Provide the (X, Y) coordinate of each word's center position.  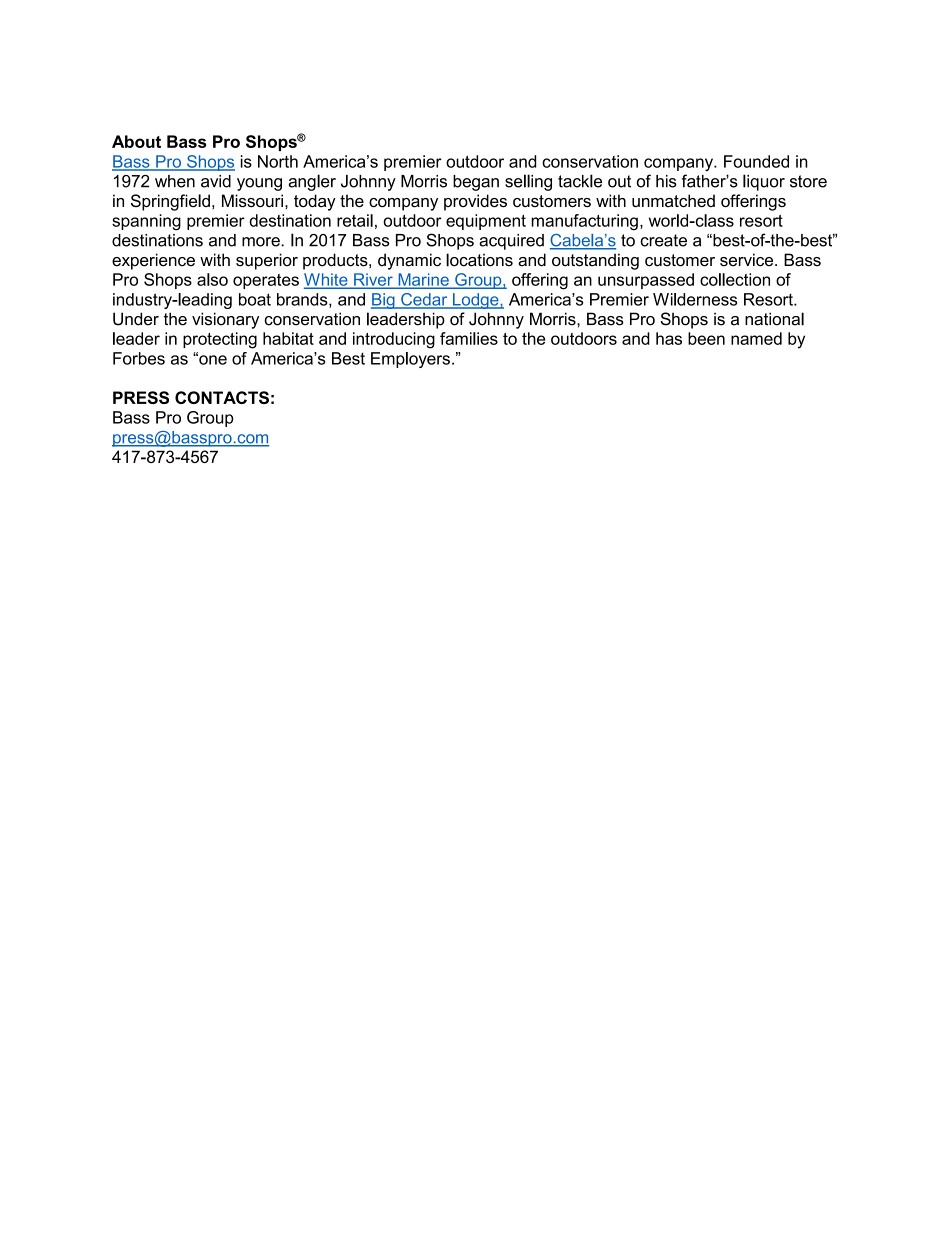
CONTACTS (222, 397)
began (476, 183)
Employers (410, 360)
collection (735, 279)
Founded (756, 161)
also (212, 279)
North (278, 161)
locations (479, 260)
